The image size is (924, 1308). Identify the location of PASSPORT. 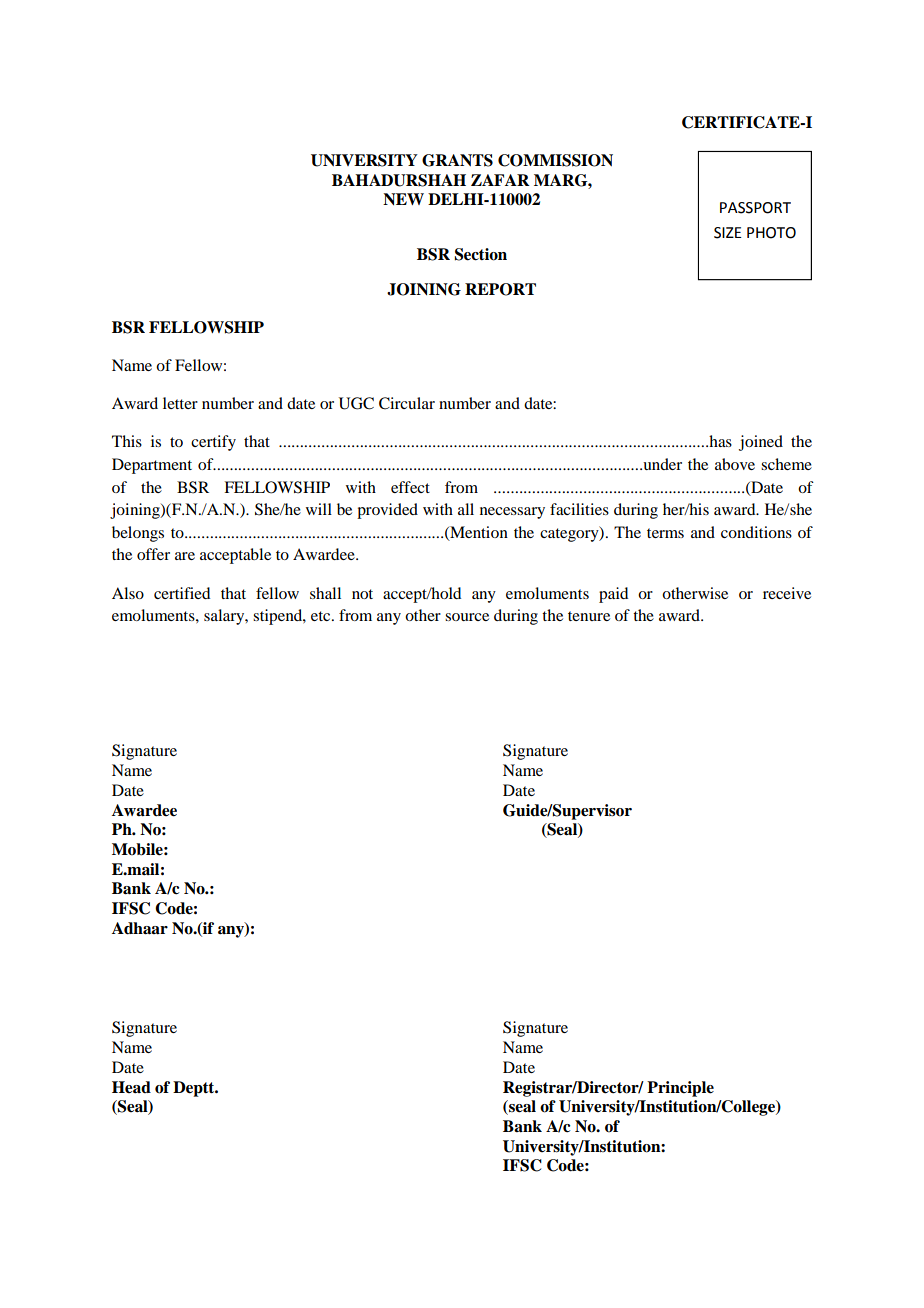
(755, 208).
